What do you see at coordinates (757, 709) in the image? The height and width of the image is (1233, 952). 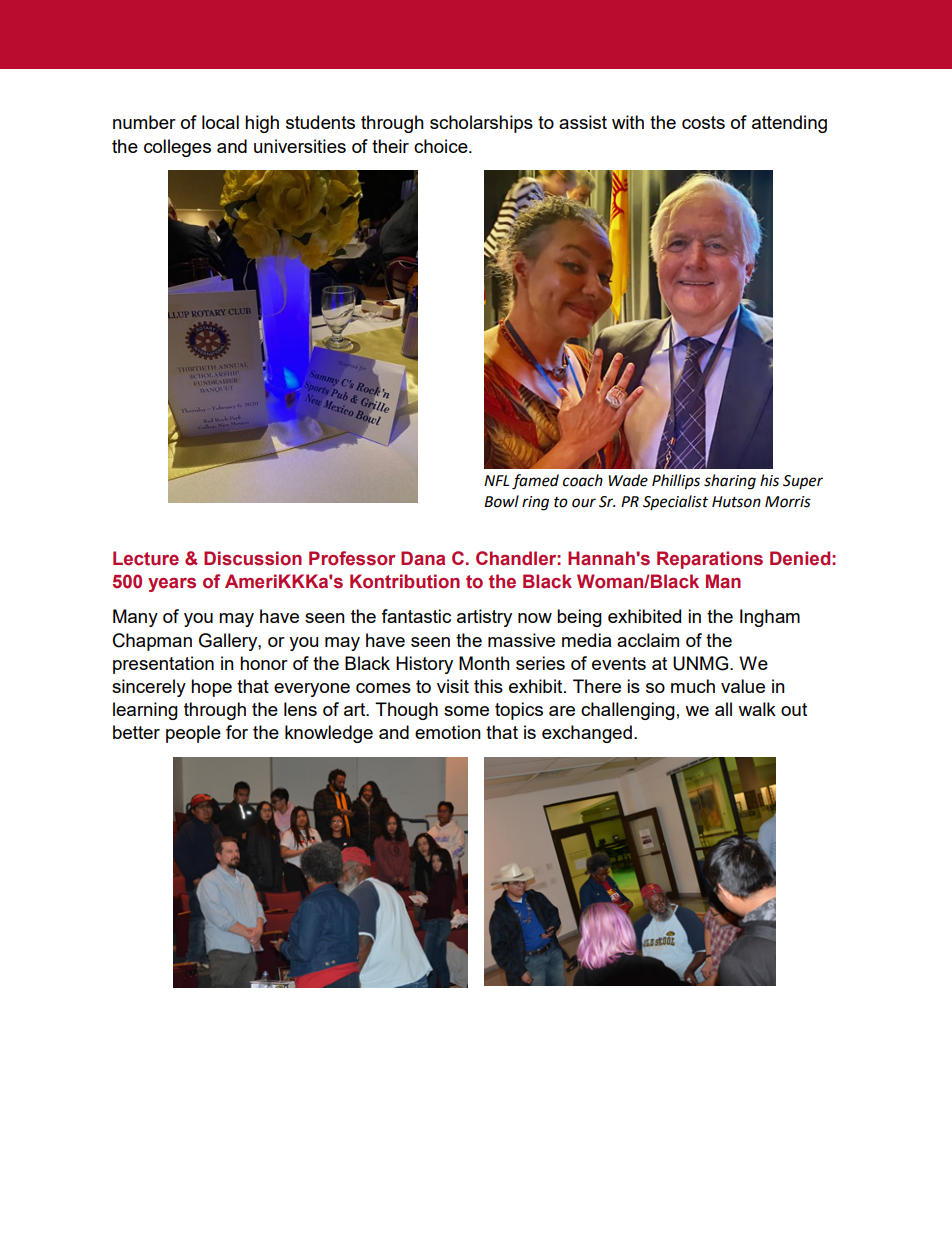 I see `walk` at bounding box center [757, 709].
